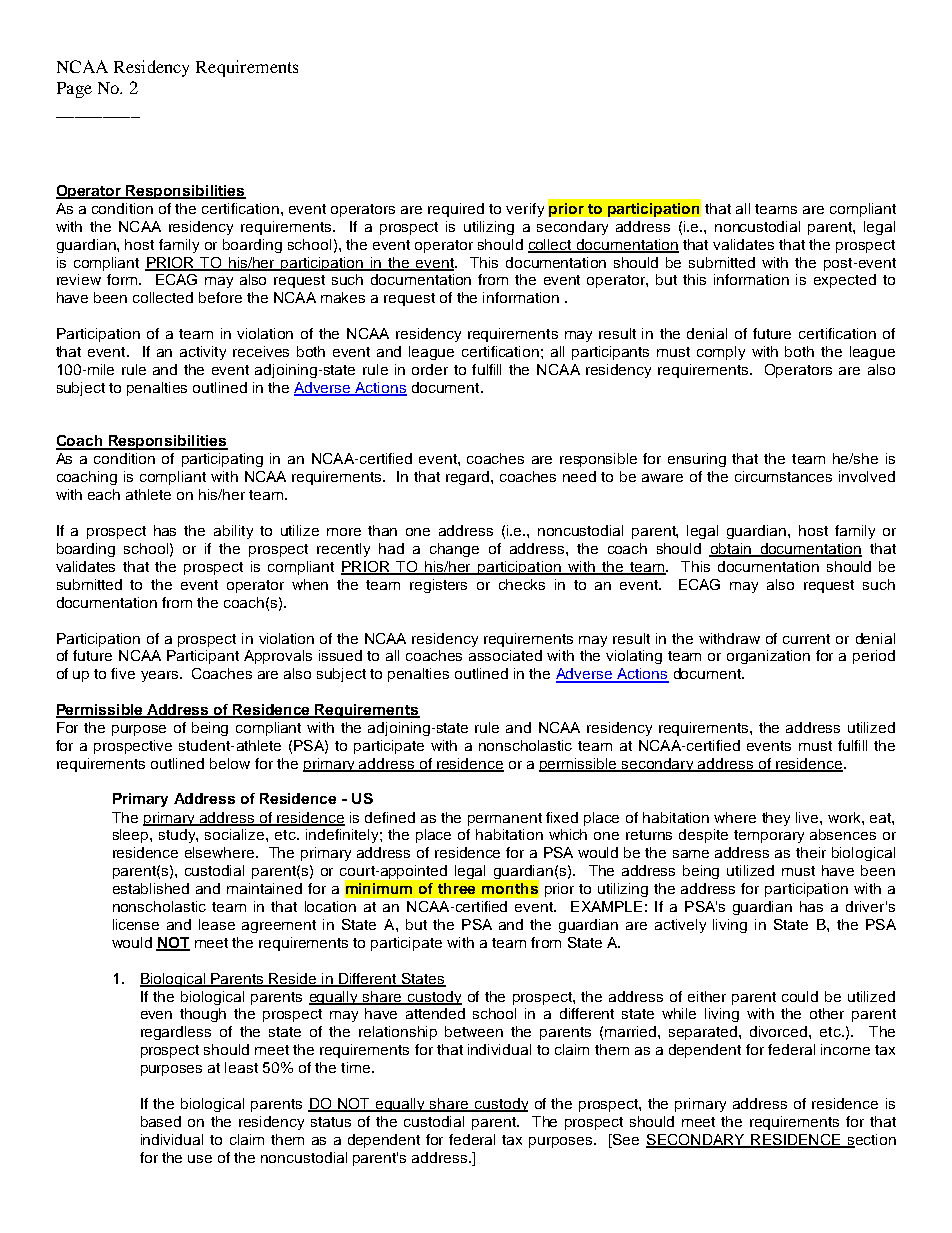  What do you see at coordinates (159, 676) in the screenshot?
I see `years` at bounding box center [159, 676].
